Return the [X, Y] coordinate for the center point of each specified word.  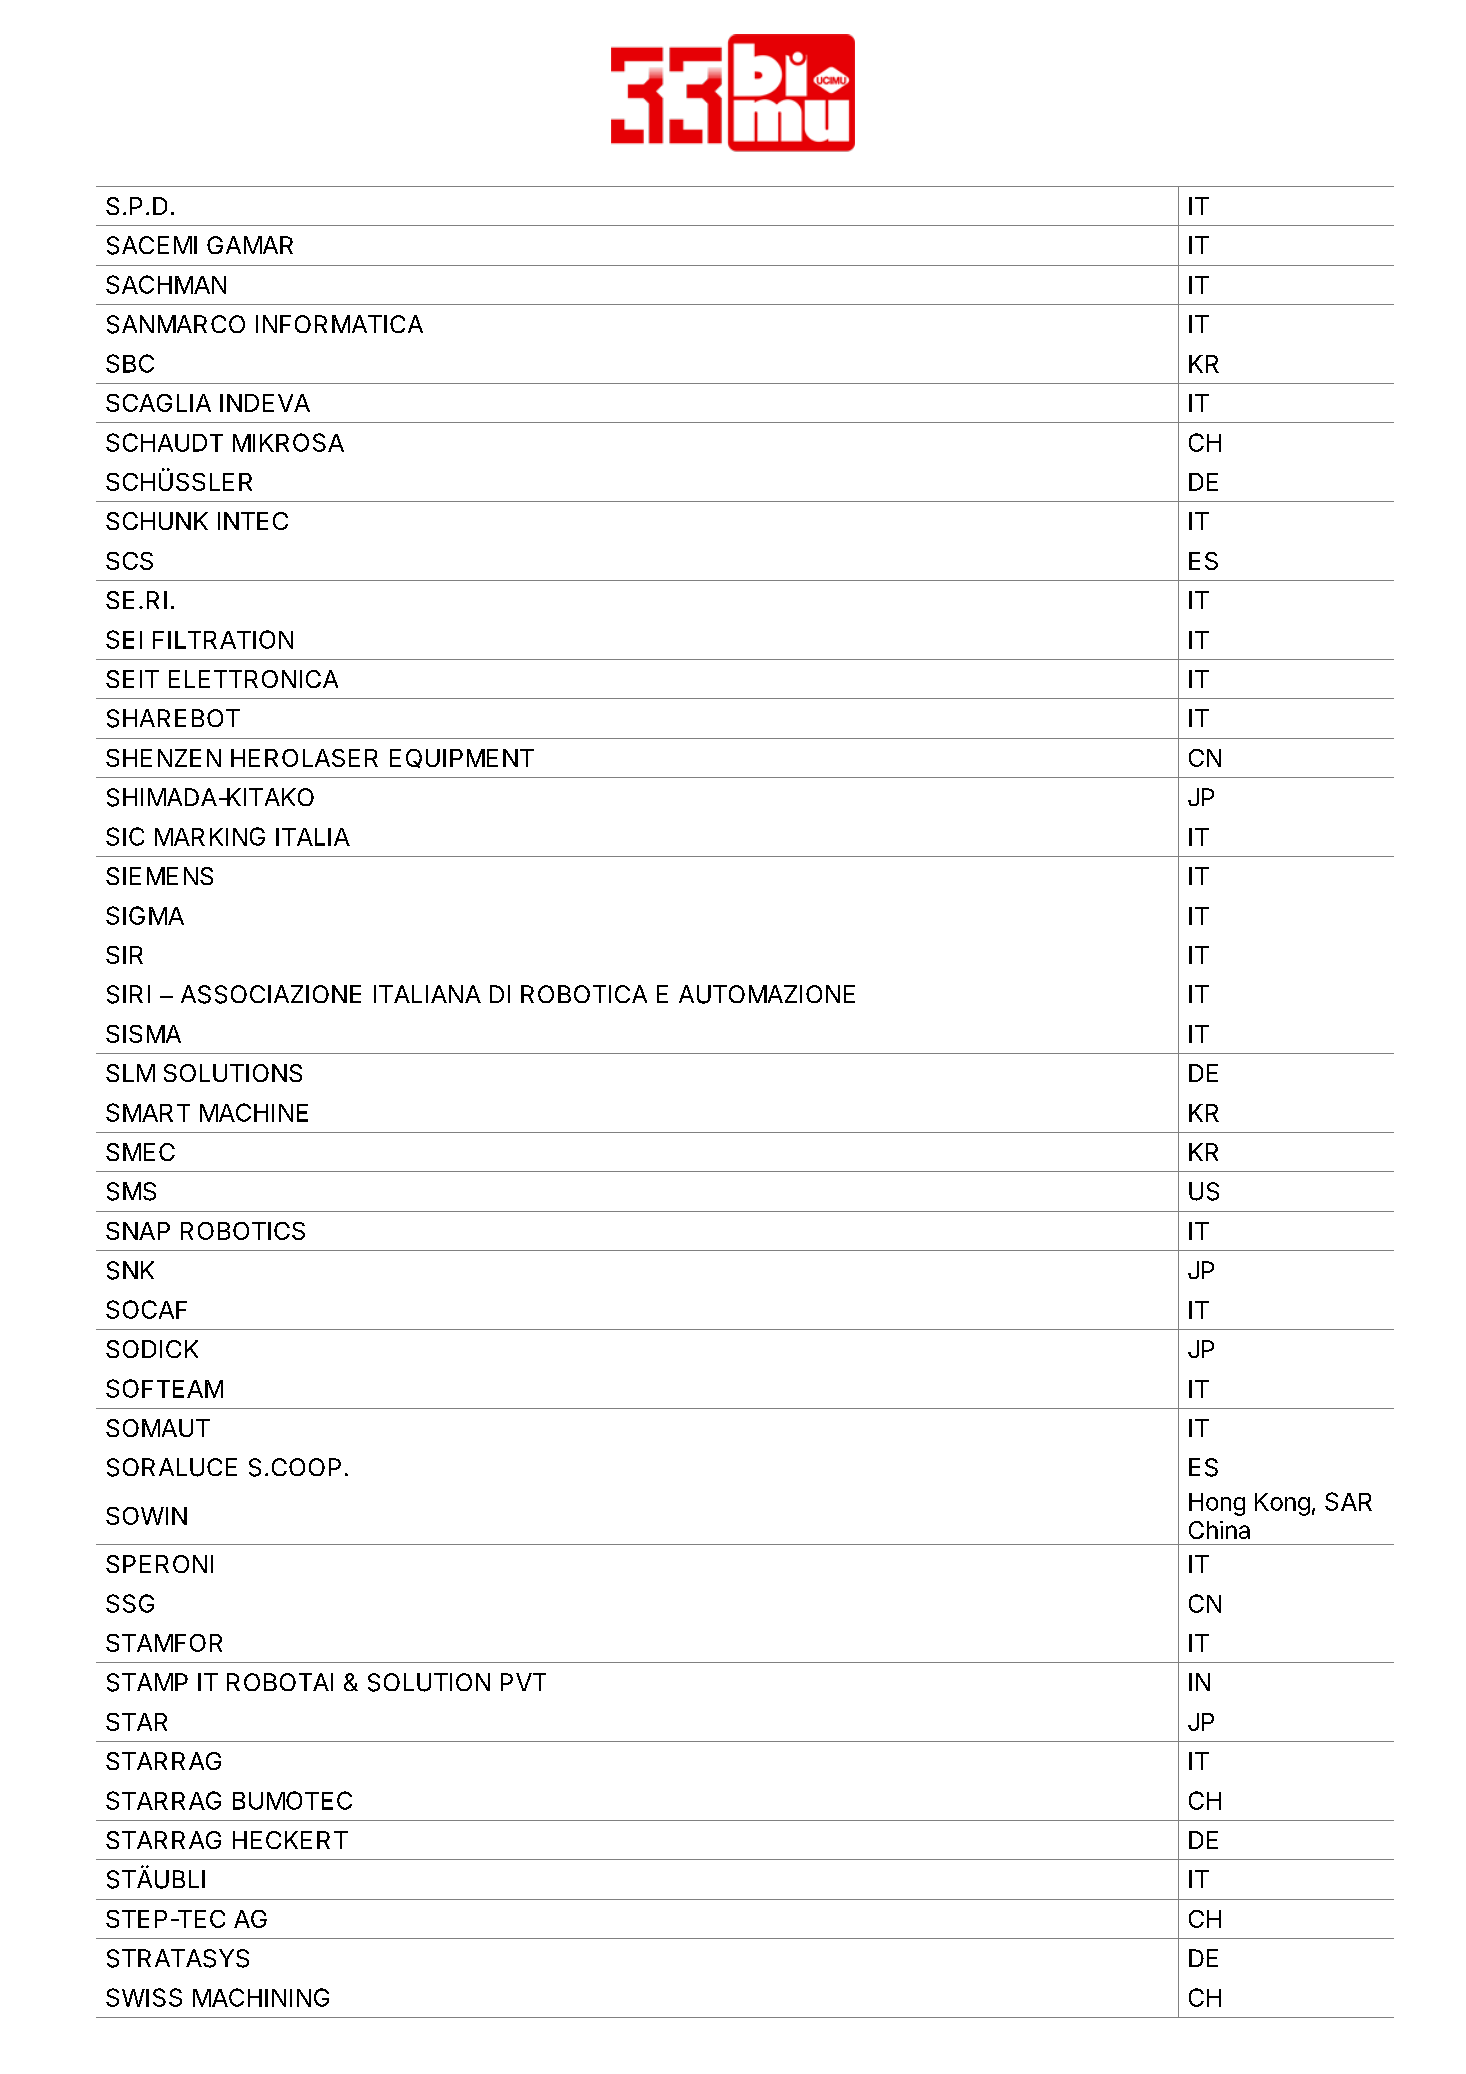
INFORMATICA [339, 324]
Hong [1217, 1504]
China [1219, 1530]
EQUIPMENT [462, 758]
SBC [130, 363]
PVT [523, 1682]
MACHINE [254, 1112]
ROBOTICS [243, 1231]
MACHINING [261, 1997]
